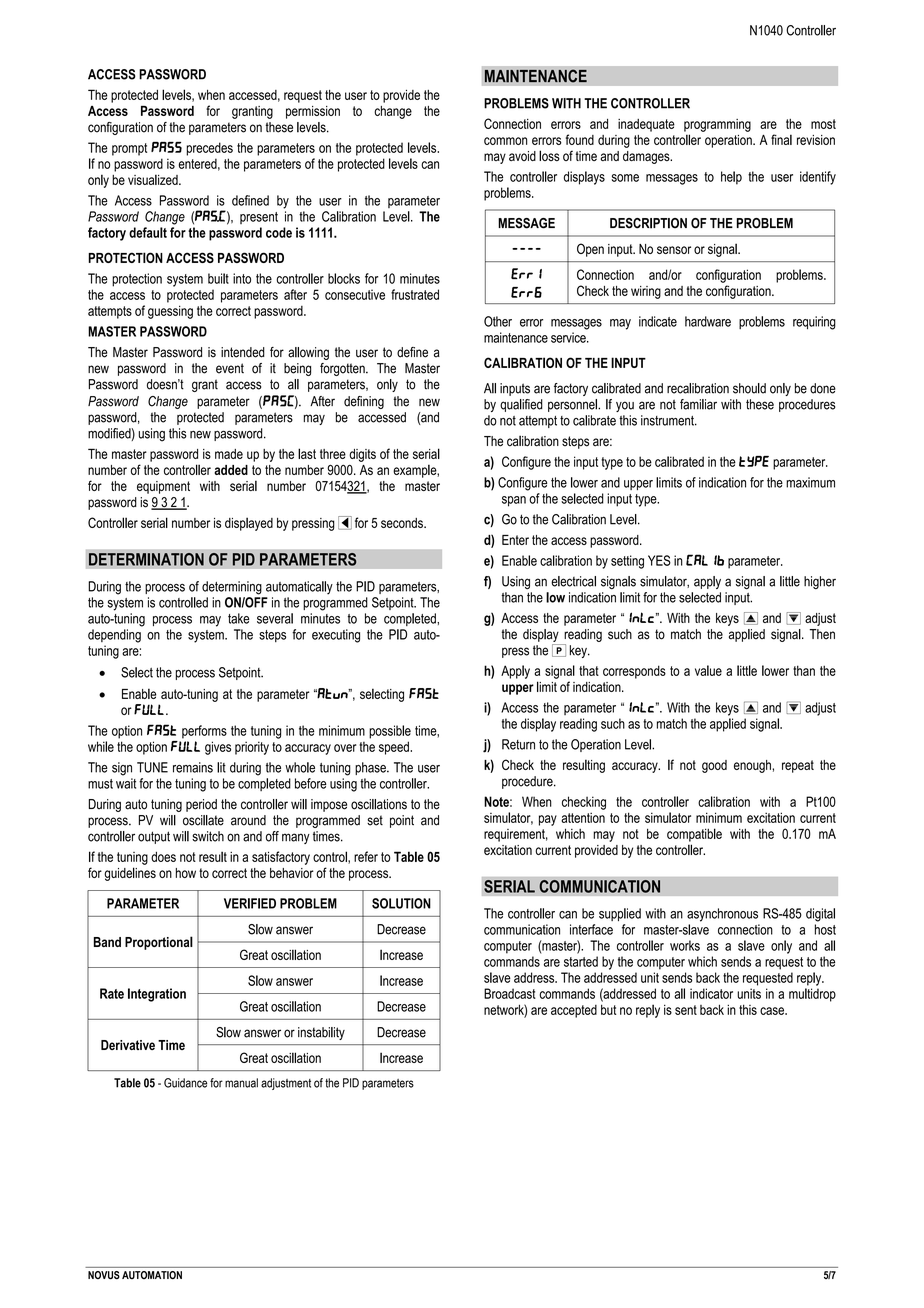  What do you see at coordinates (321, 1033) in the document?
I see `instability` at bounding box center [321, 1033].
